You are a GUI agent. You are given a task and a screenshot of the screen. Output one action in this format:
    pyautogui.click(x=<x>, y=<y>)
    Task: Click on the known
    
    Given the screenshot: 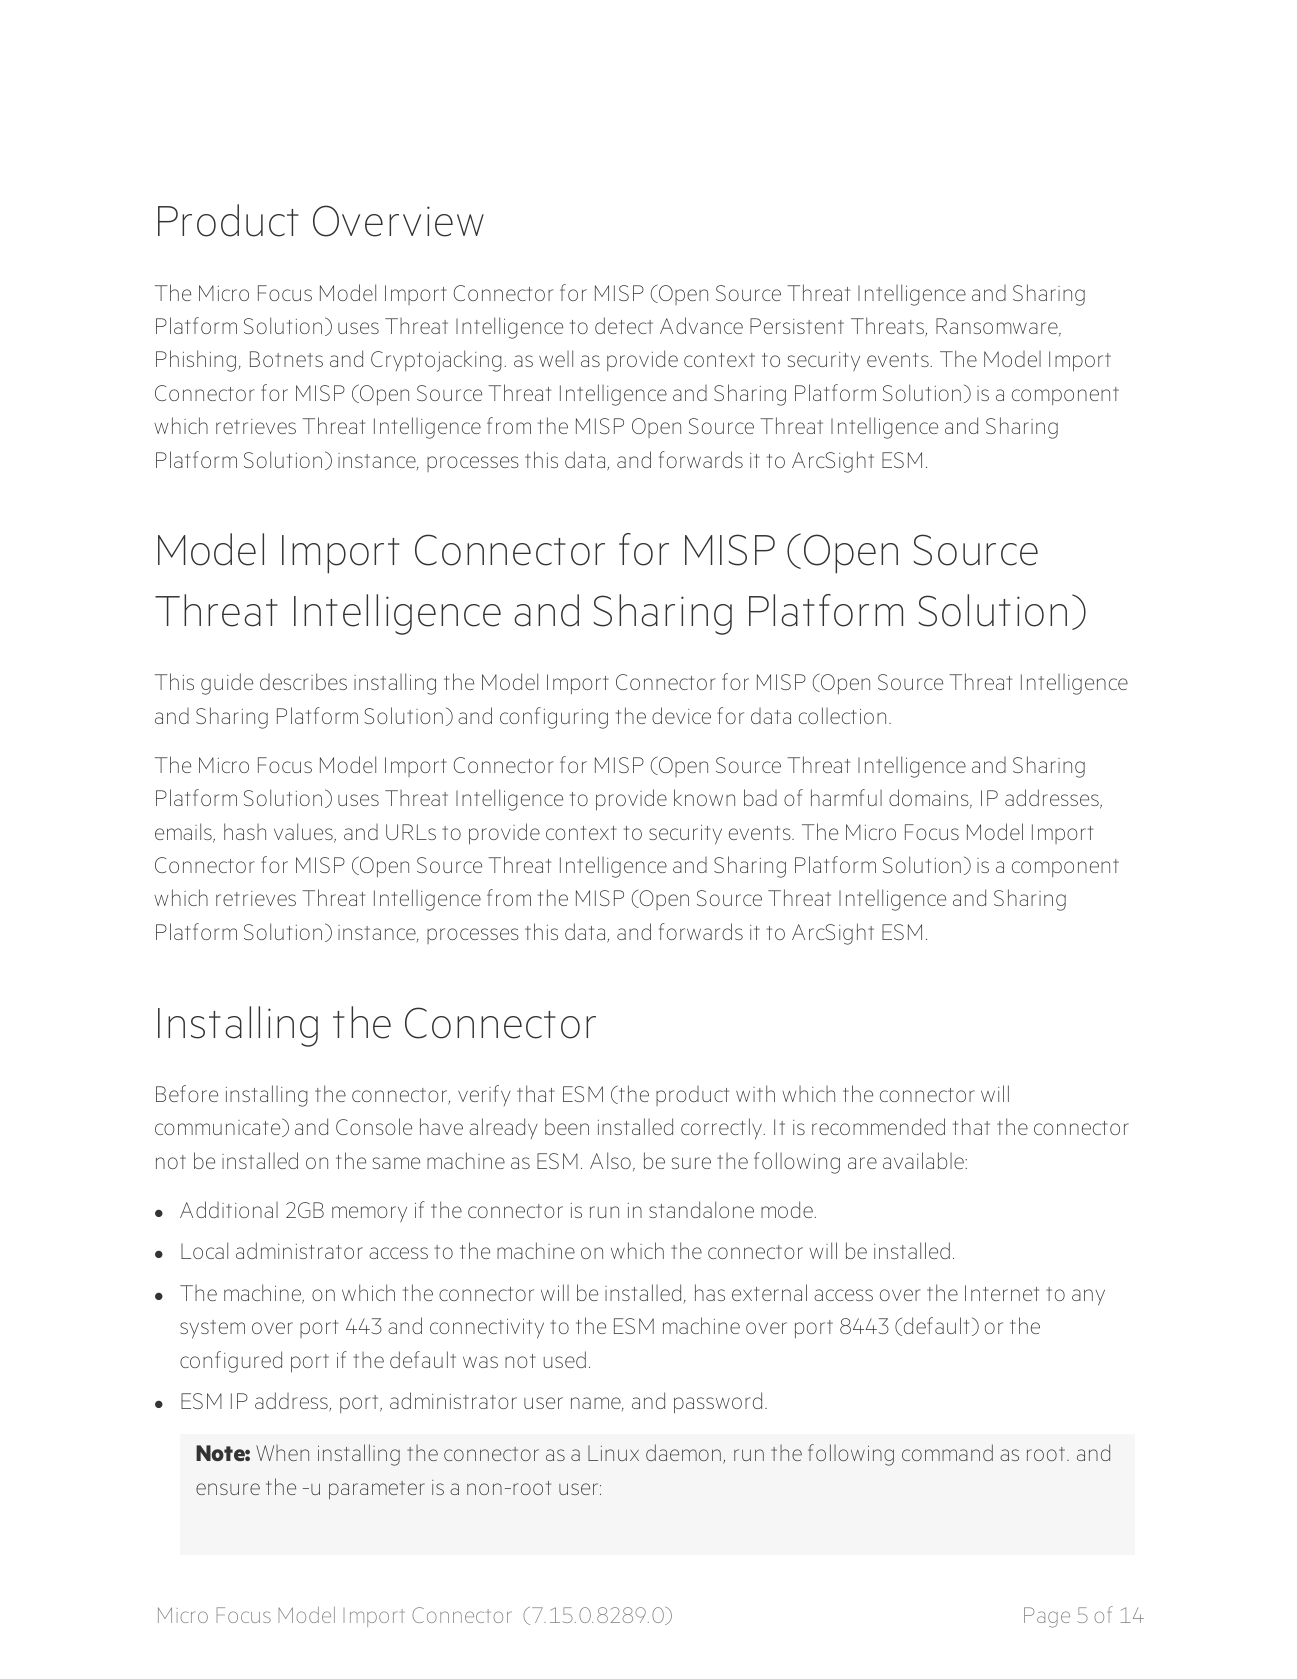 What is the action you would take?
    pyautogui.click(x=704, y=797)
